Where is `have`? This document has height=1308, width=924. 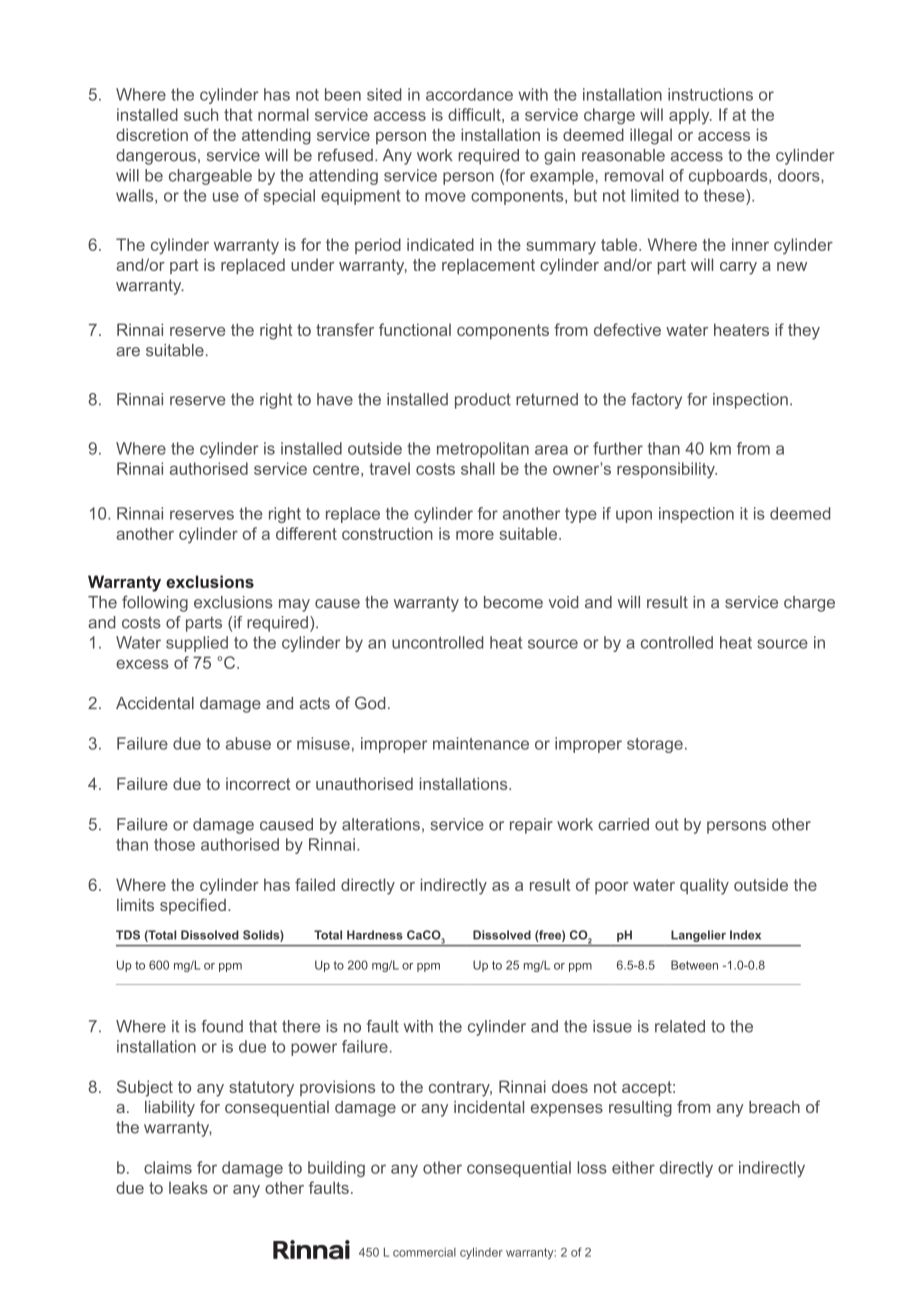
have is located at coordinates (335, 399).
